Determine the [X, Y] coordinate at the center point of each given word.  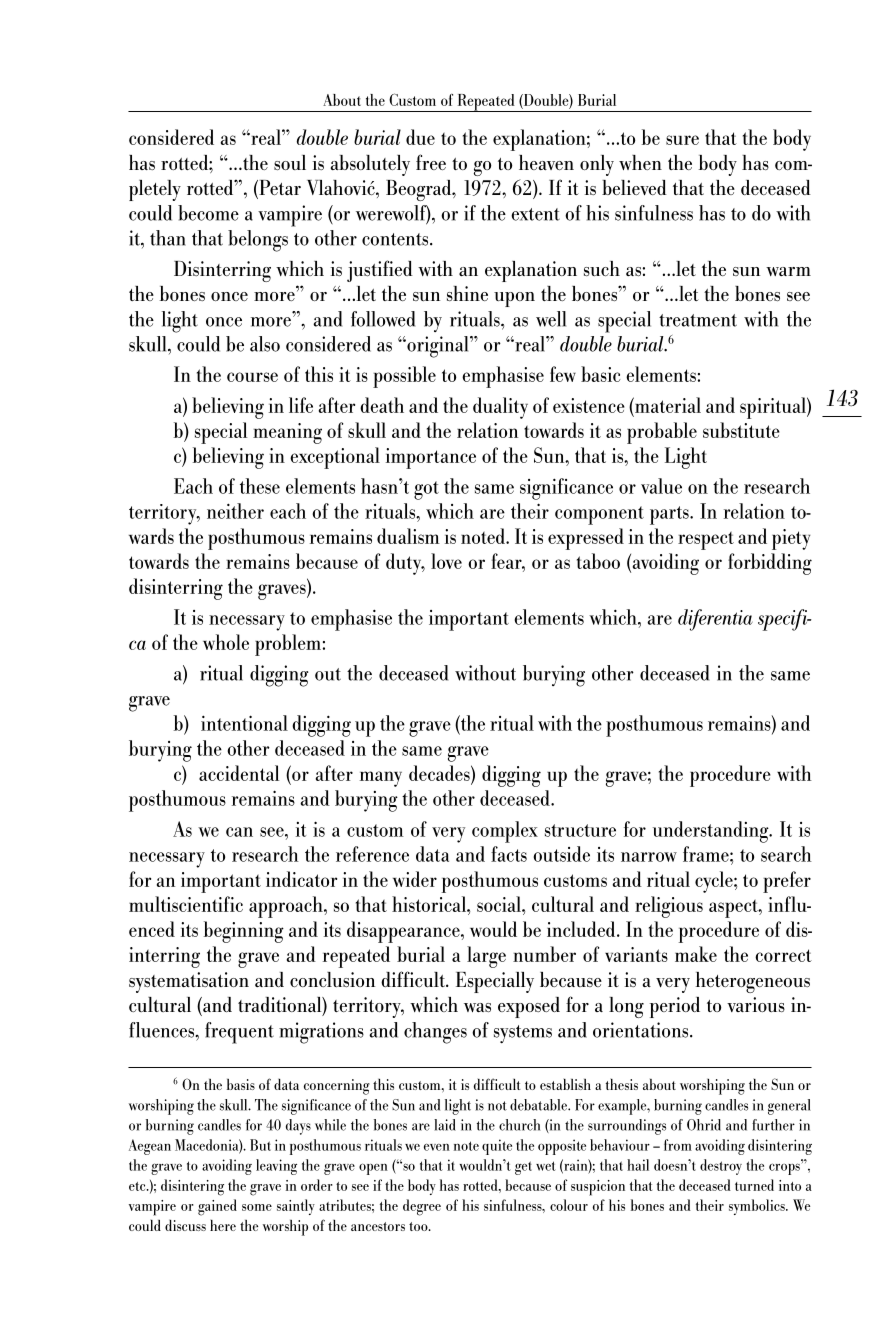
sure [682, 140]
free [431, 162]
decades [440, 773]
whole [226, 642]
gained [217, 1207]
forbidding [770, 564]
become [208, 213]
